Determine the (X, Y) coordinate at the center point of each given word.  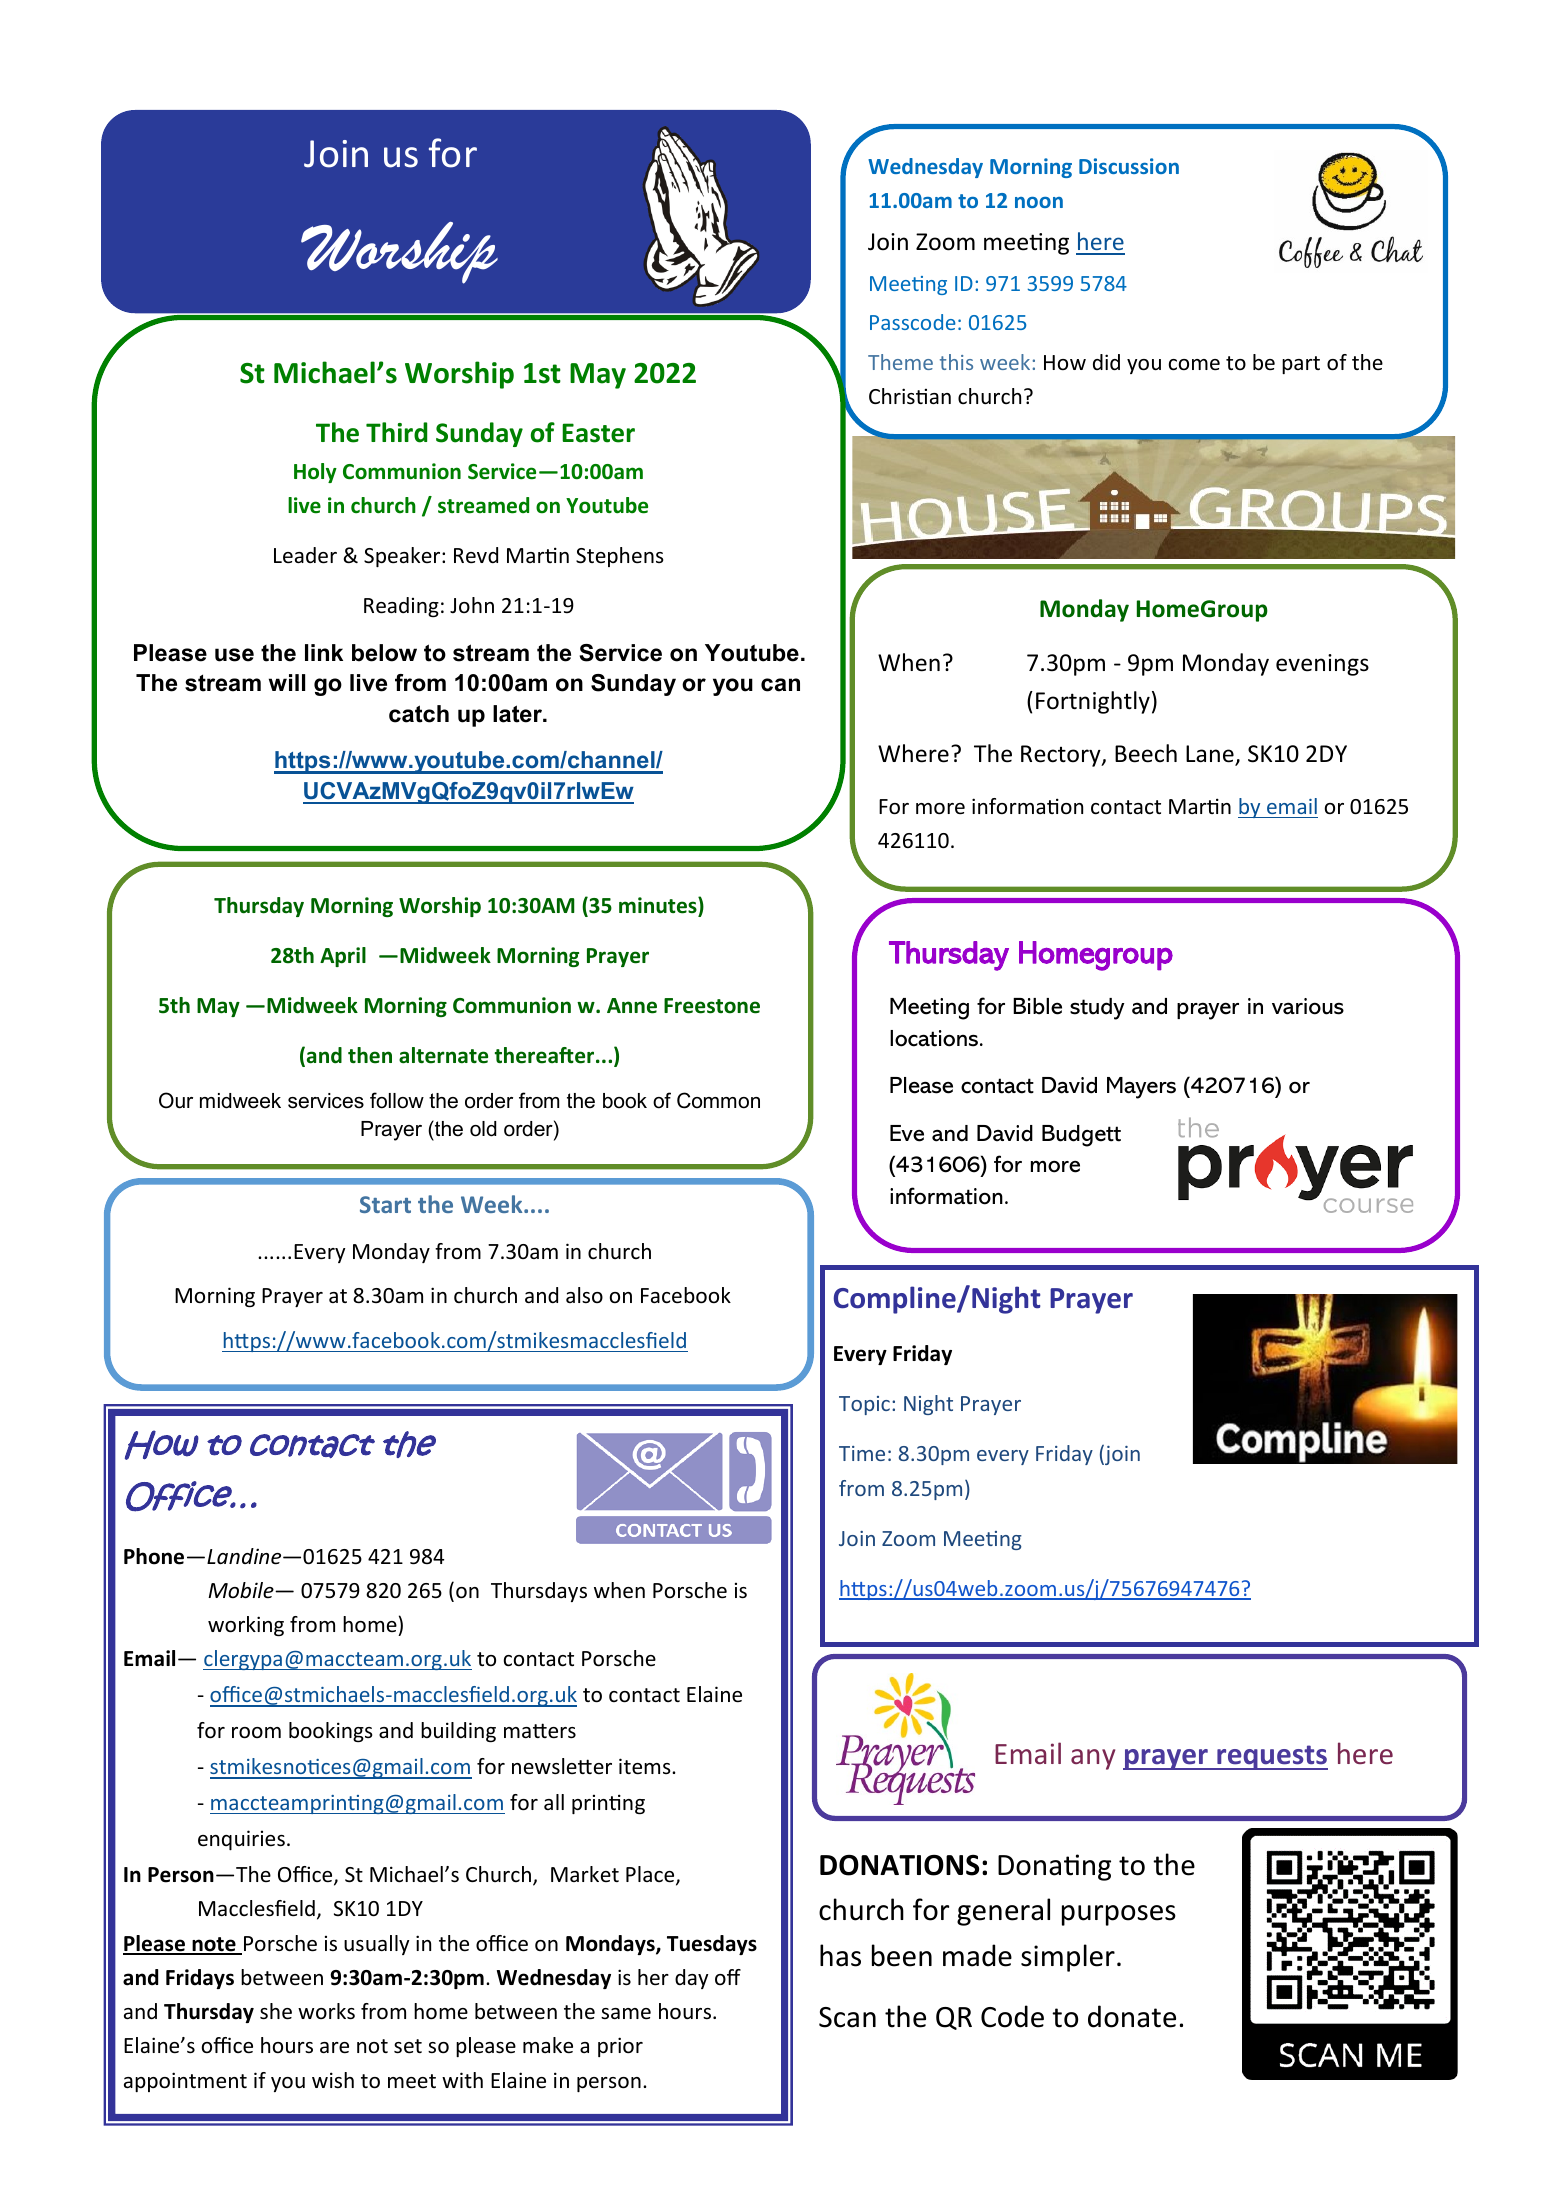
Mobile (242, 1590)
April (343, 957)
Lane (1211, 755)
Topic (864, 1405)
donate (1132, 2016)
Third (396, 432)
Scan (847, 2017)
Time (862, 1453)
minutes (659, 906)
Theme (900, 362)
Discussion (1129, 166)
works (326, 2011)
